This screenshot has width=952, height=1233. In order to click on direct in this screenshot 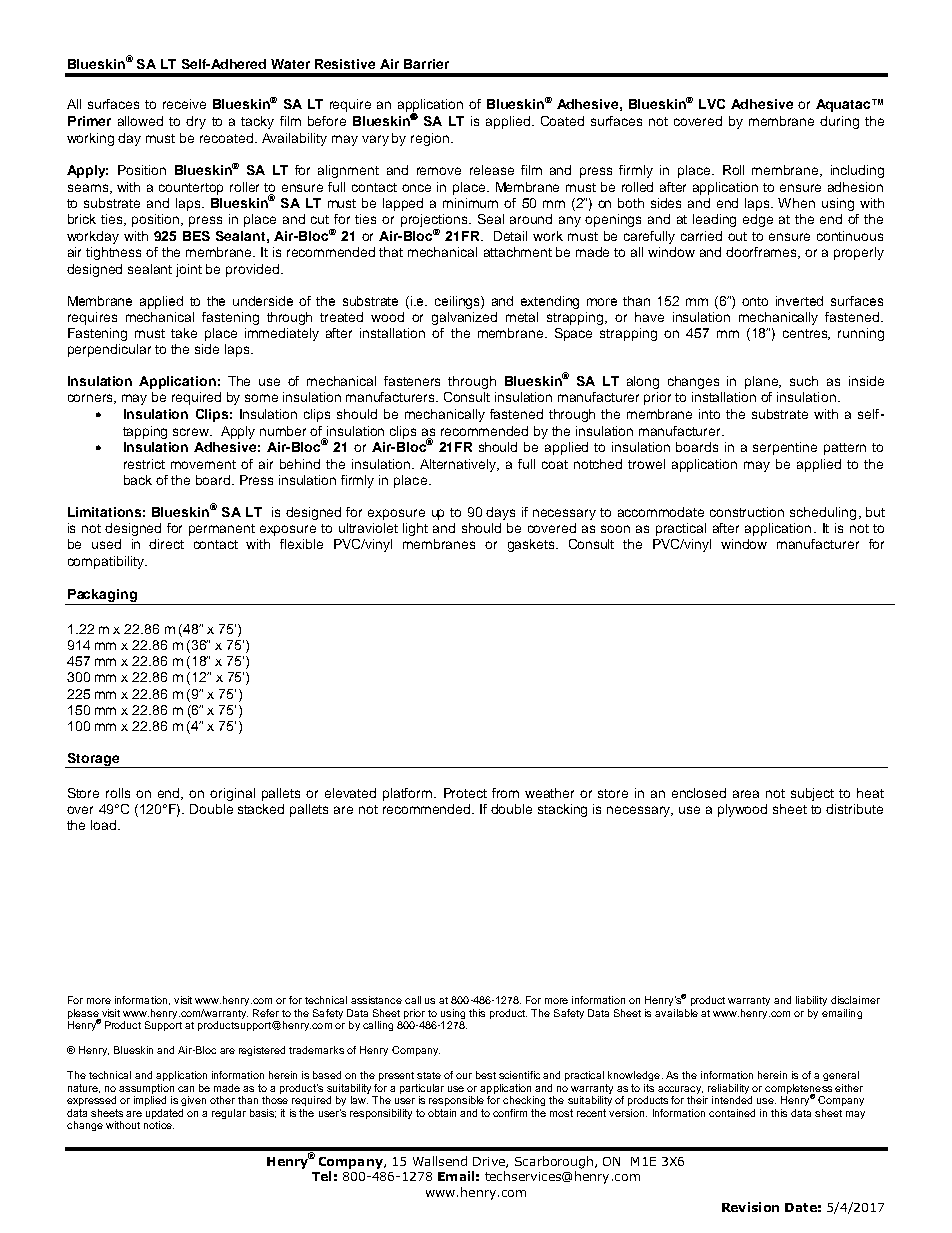, I will do `click(166, 544)`.
